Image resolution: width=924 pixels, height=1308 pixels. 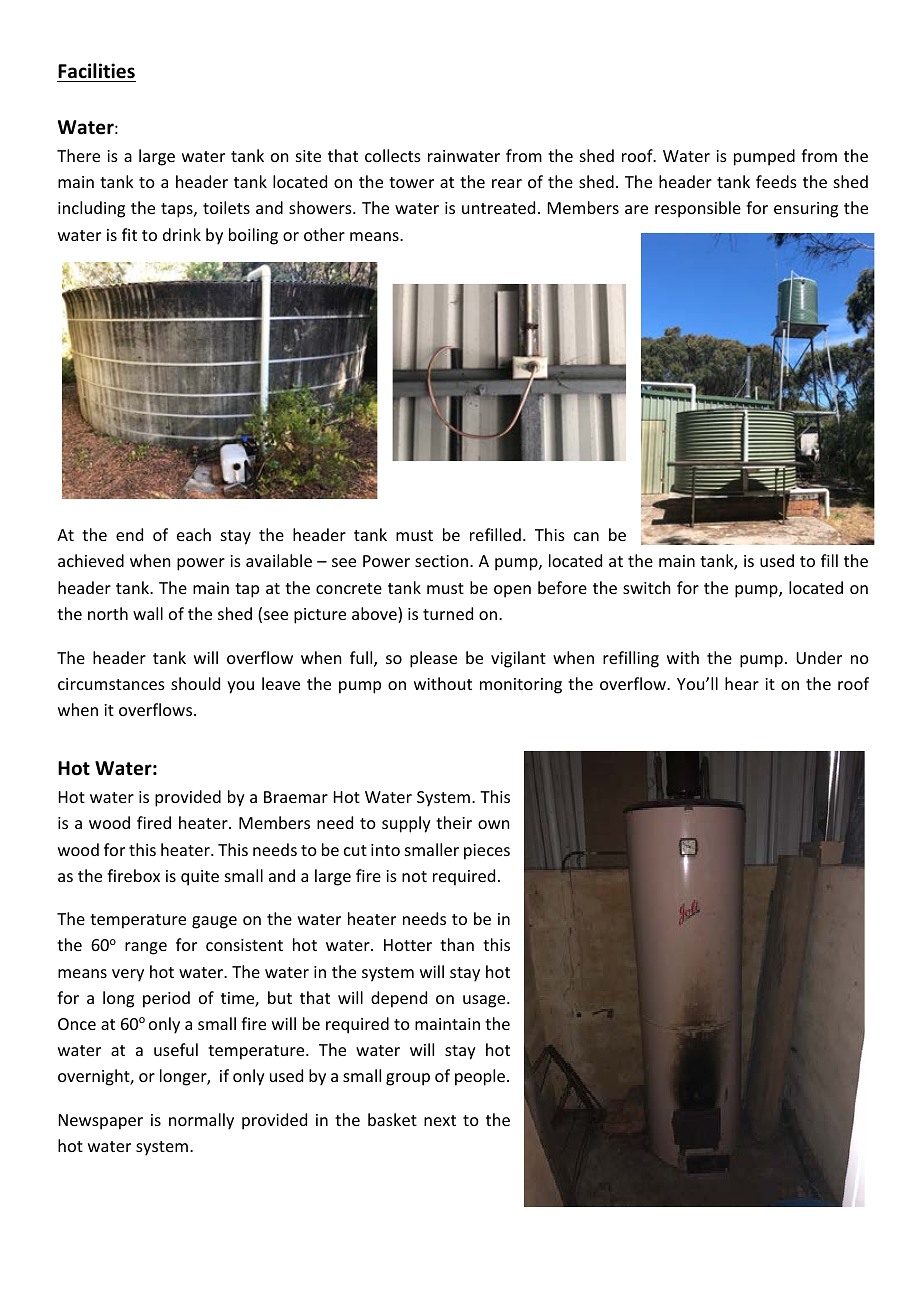 What do you see at coordinates (96, 71) in the image?
I see `Facilities` at bounding box center [96, 71].
